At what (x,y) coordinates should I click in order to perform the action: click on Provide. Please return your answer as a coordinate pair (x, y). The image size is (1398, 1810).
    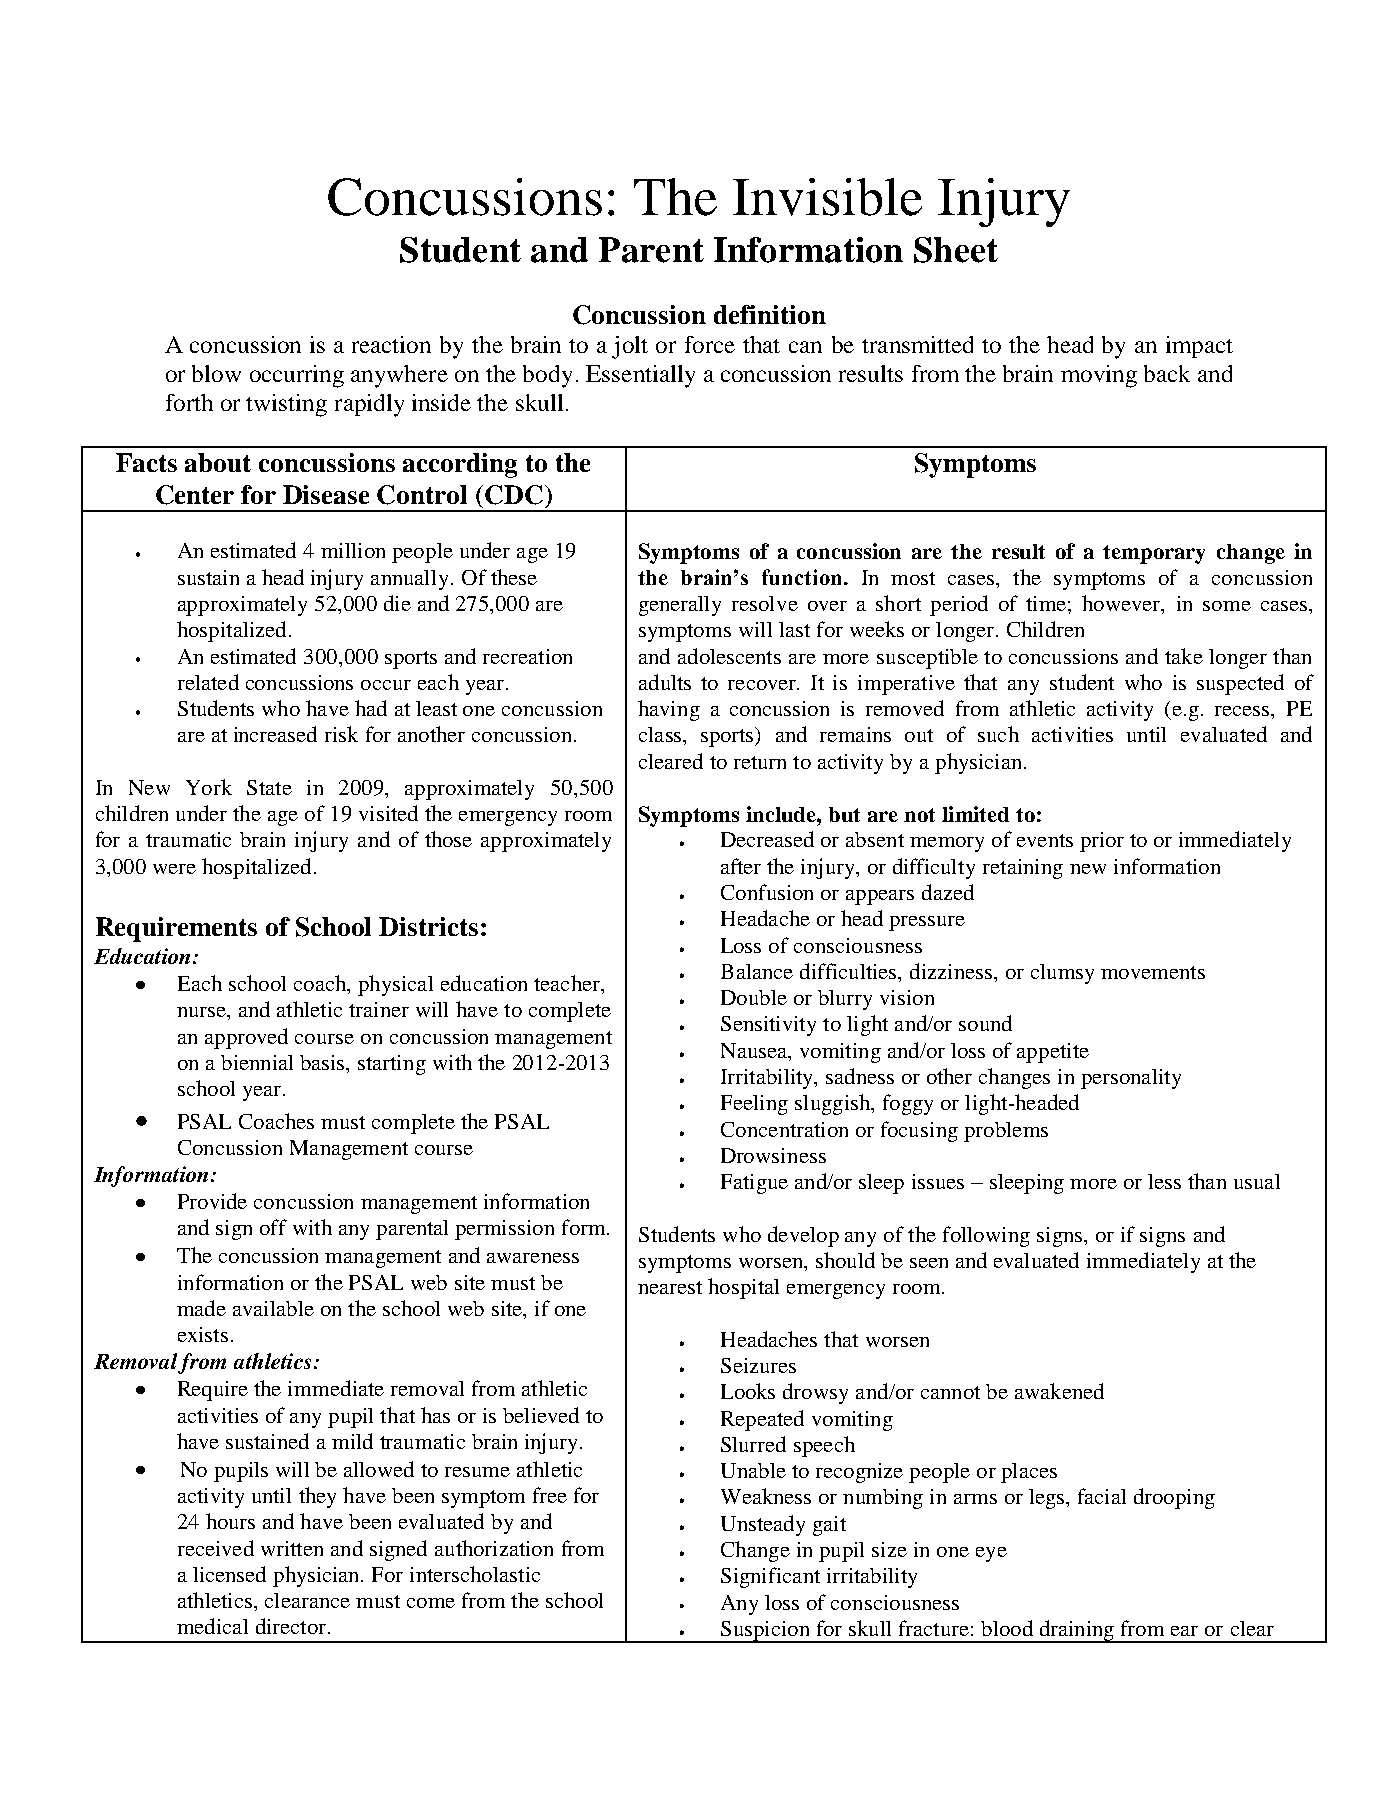
    Looking at the image, I should click on (212, 1201).
